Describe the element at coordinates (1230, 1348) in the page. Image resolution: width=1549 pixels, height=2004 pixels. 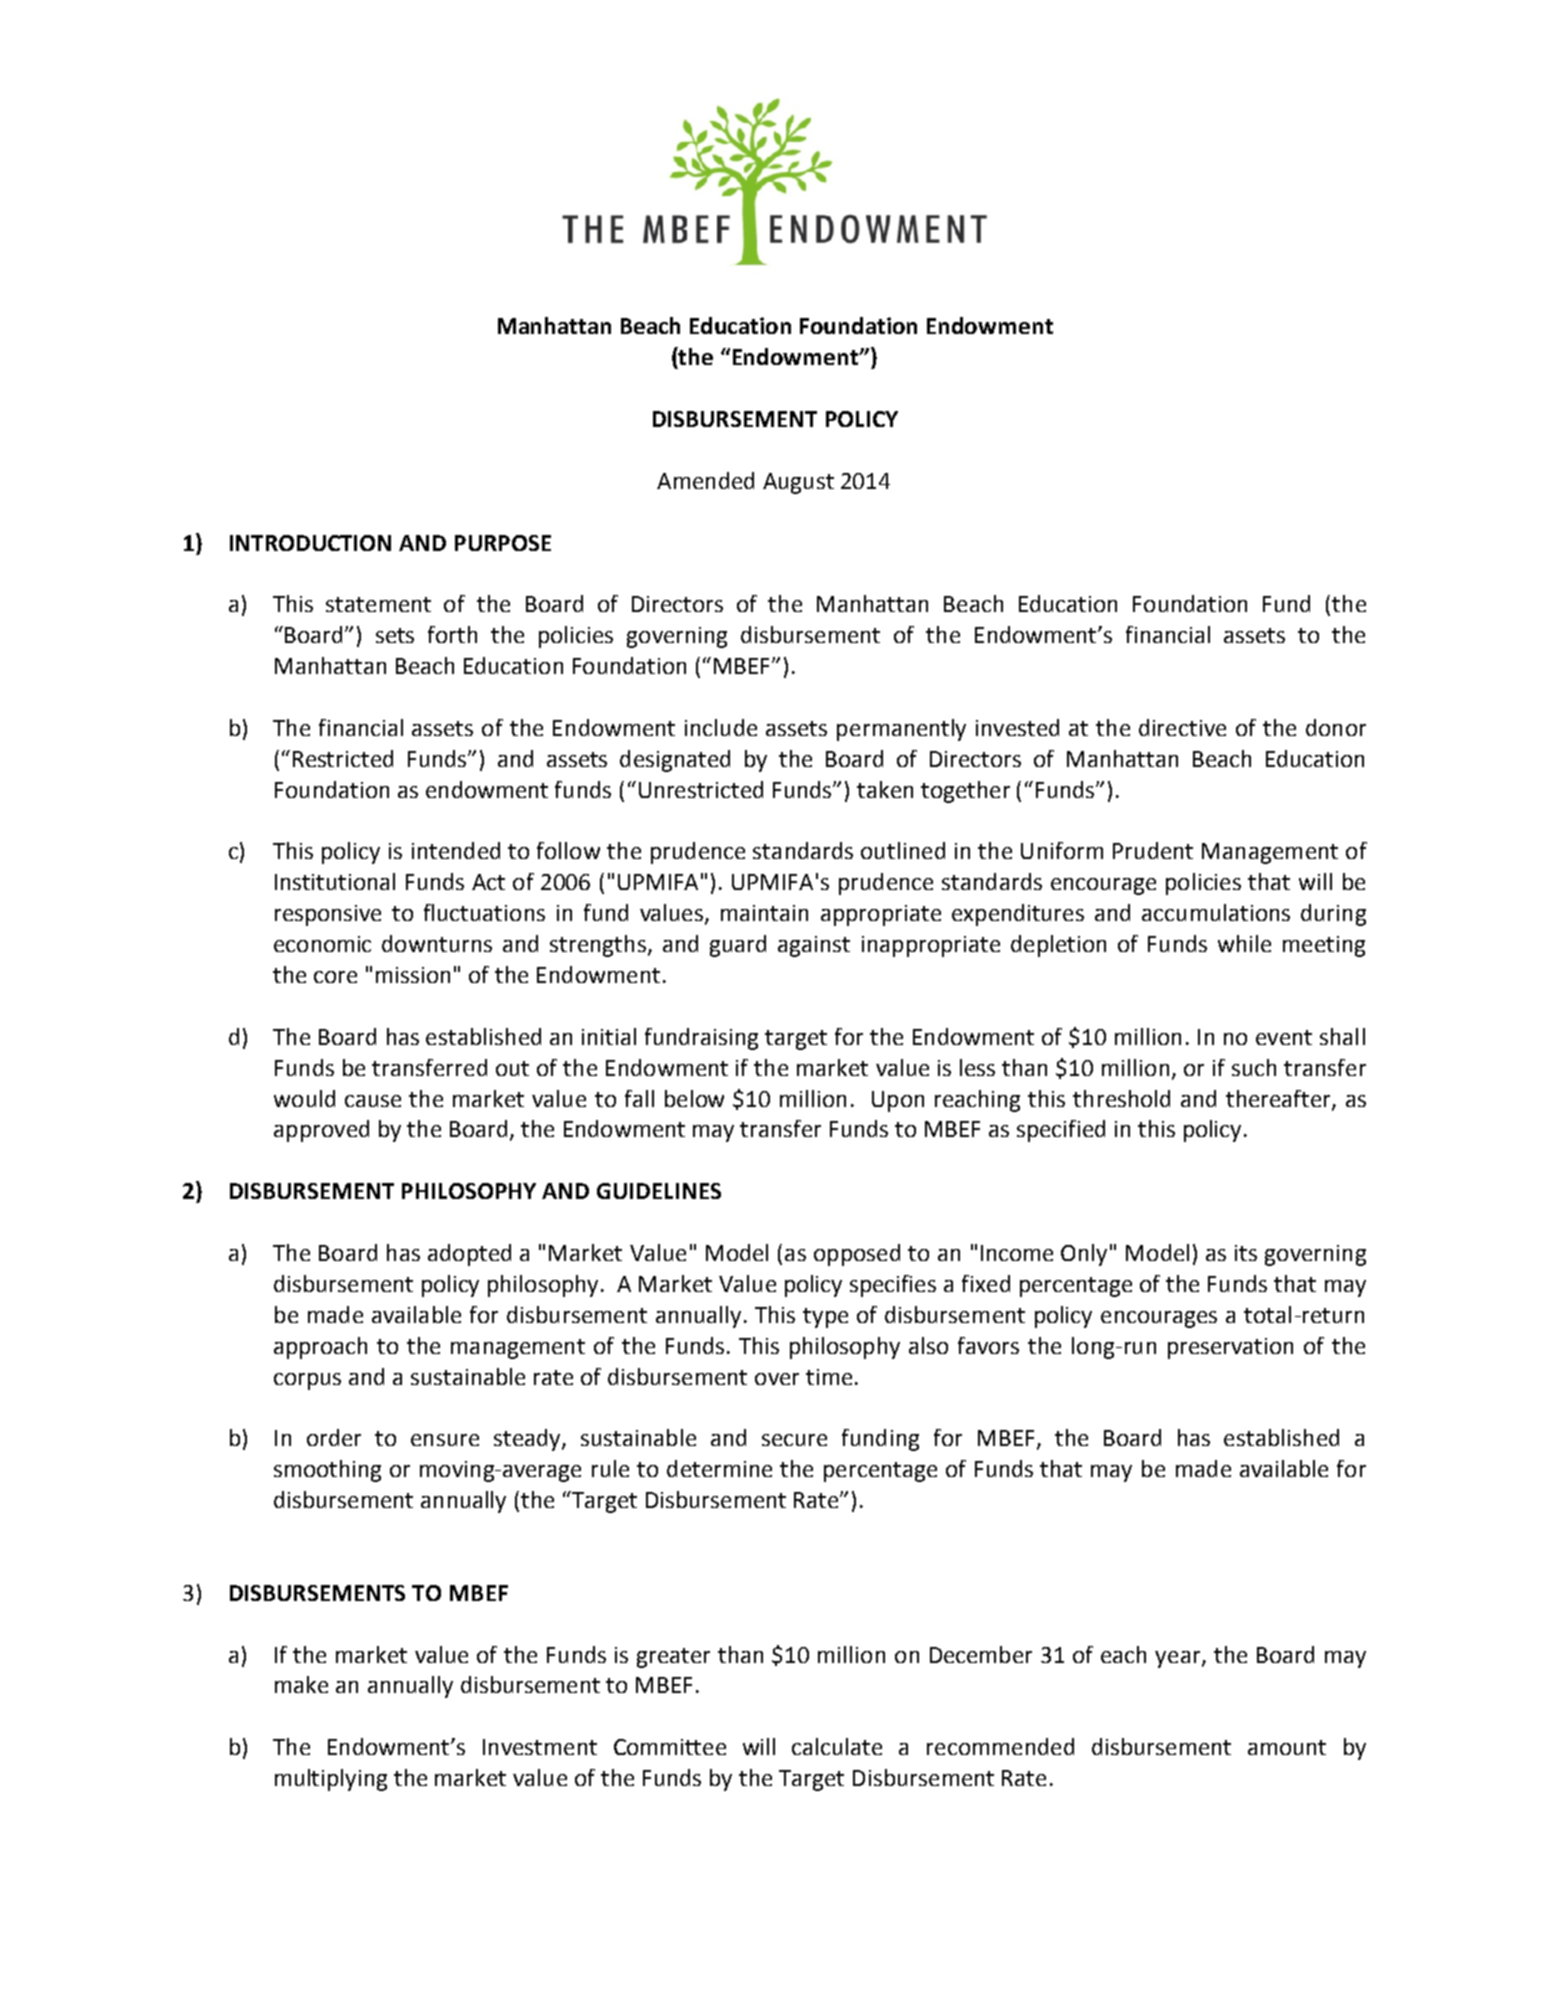
I see `preservation` at that location.
